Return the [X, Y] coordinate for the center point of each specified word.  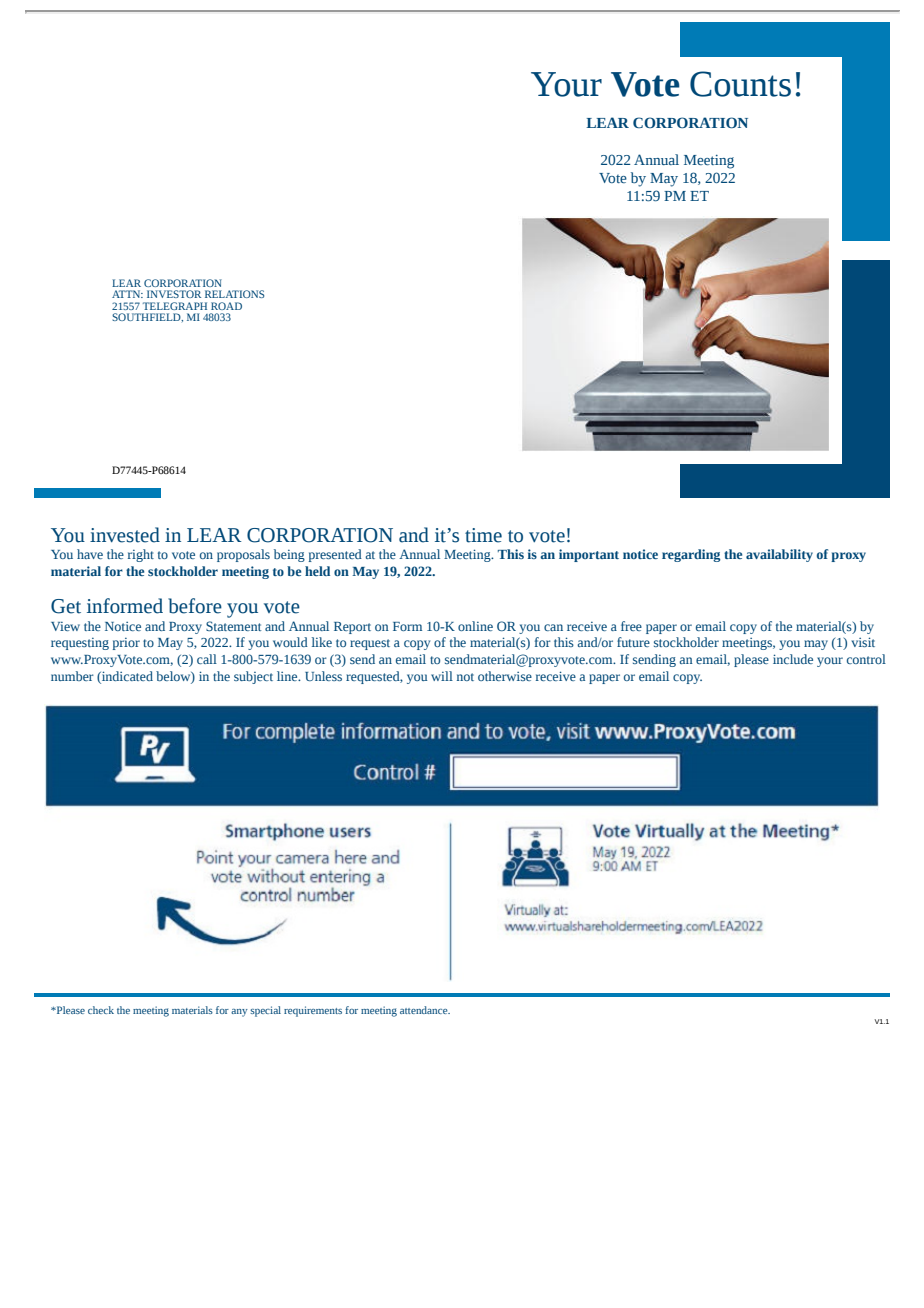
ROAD [226, 306]
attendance [425, 1010]
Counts [740, 84]
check [101, 1010]
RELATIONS [234, 294]
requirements [313, 1011]
